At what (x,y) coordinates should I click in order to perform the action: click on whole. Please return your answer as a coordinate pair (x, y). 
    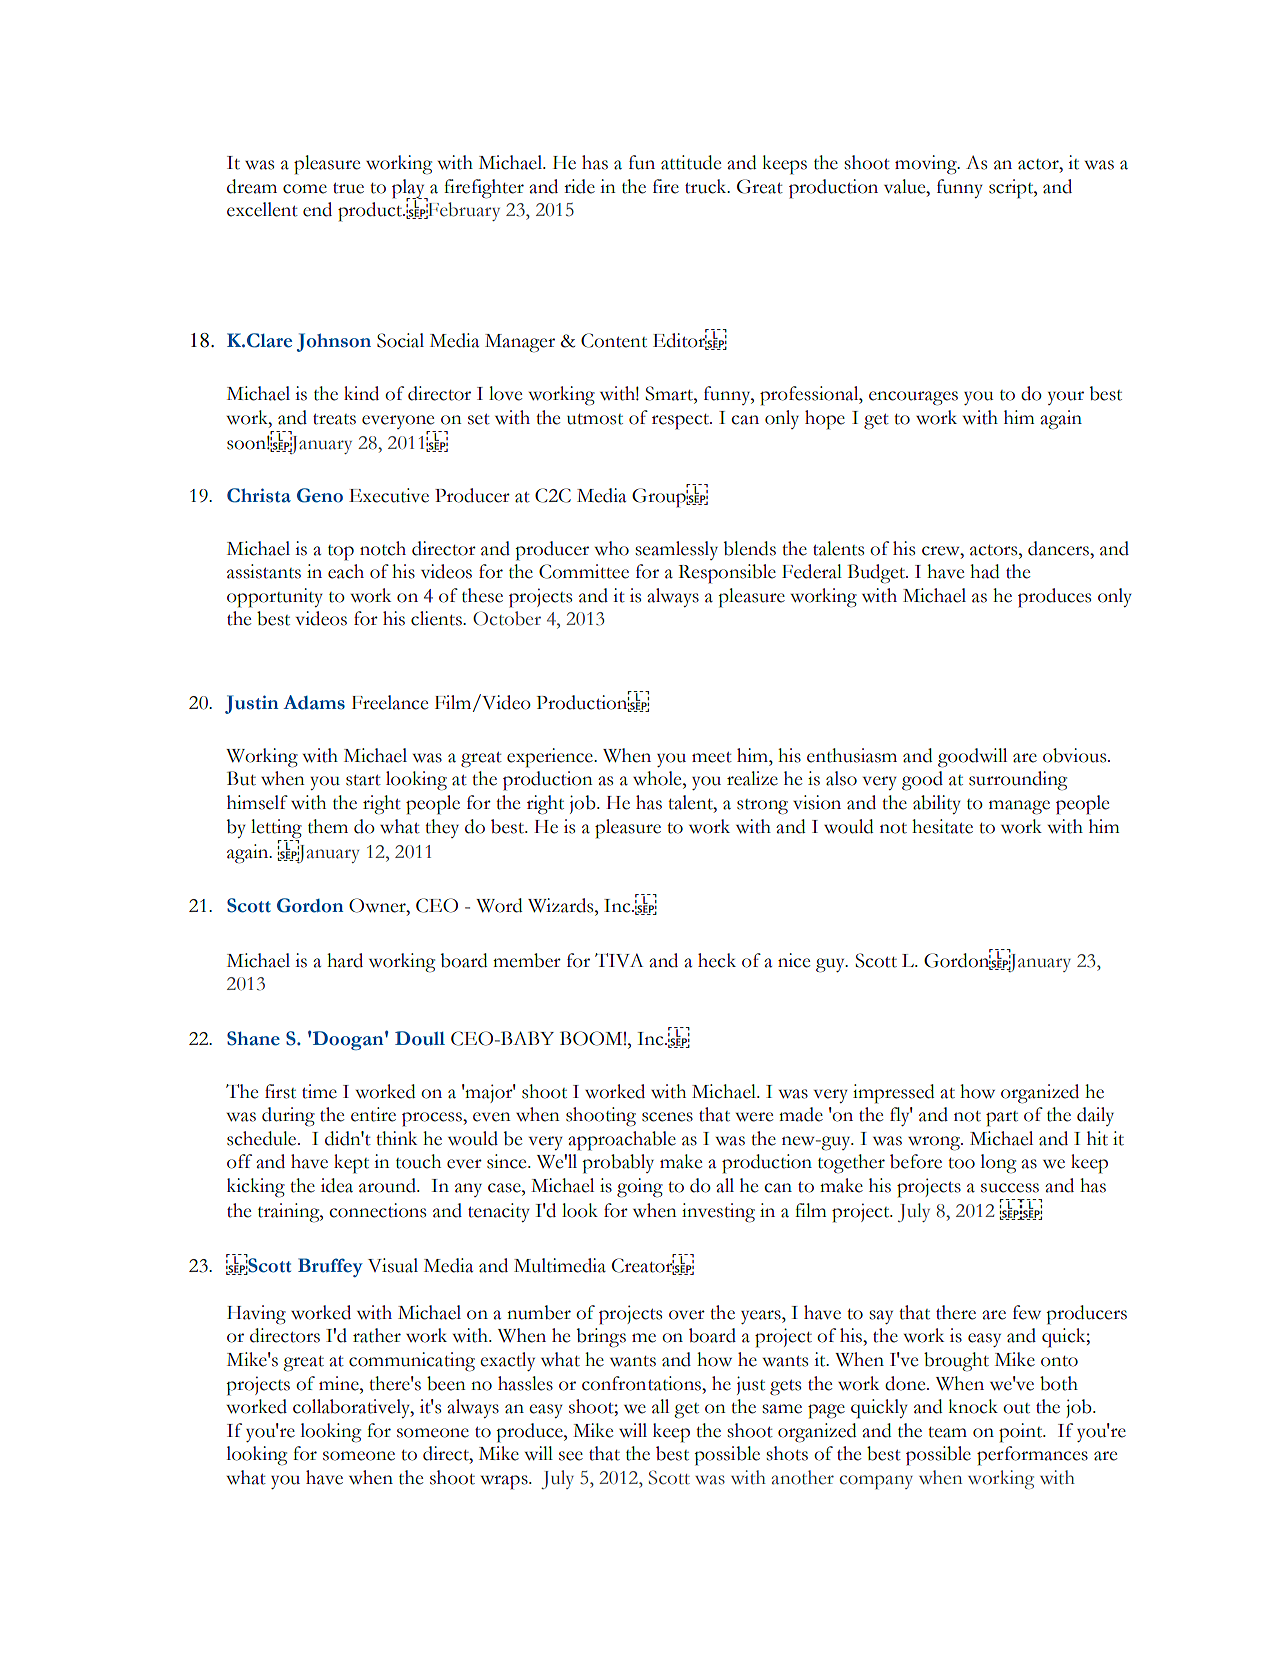
    Looking at the image, I should click on (658, 778).
